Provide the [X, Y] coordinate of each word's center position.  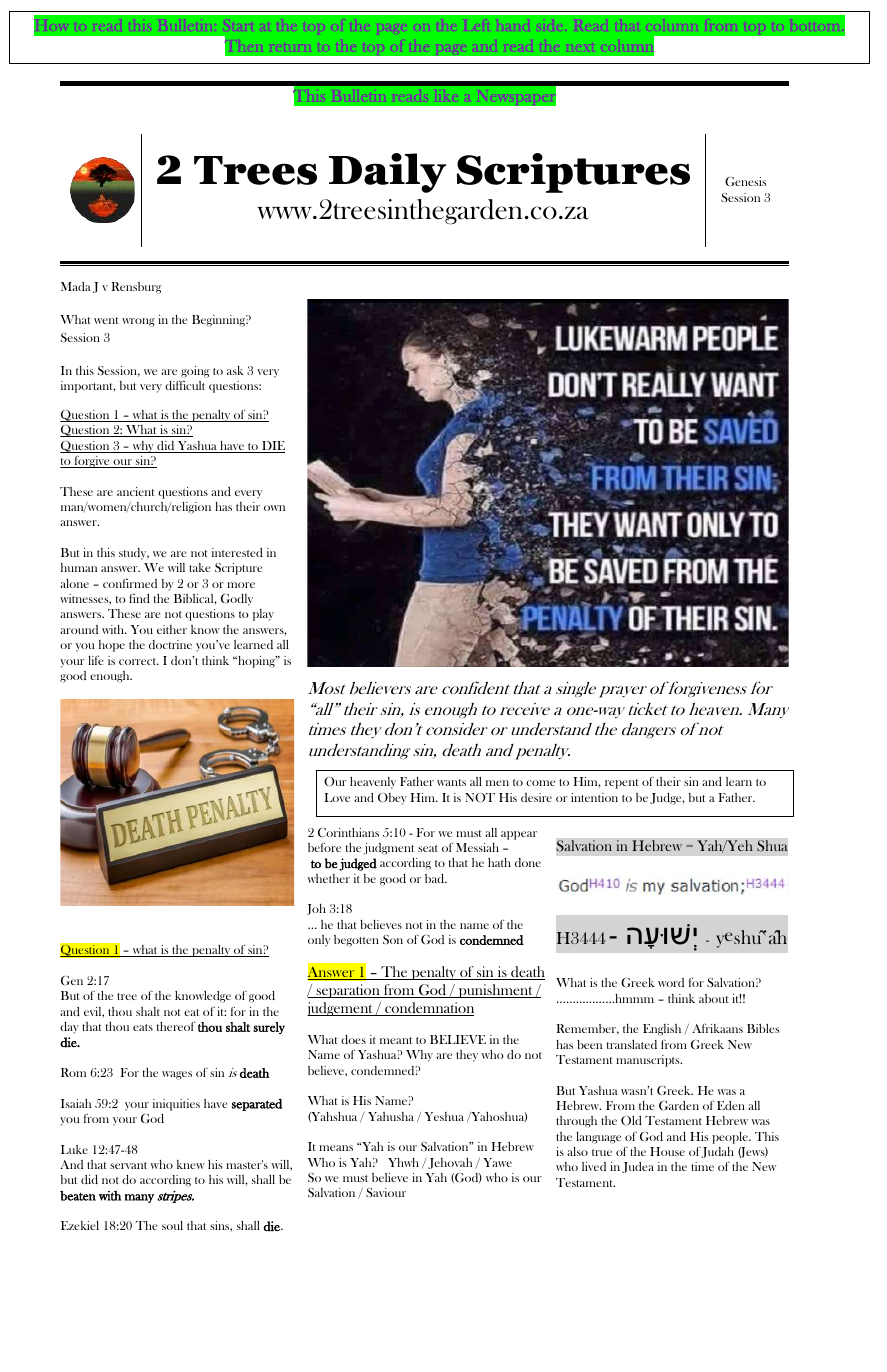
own [274, 508]
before [324, 847]
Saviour [386, 1193]
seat [428, 848]
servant [128, 1165]
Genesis [745, 181]
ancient [136, 491]
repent [622, 784]
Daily [387, 173]
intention [594, 797]
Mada [76, 286]
